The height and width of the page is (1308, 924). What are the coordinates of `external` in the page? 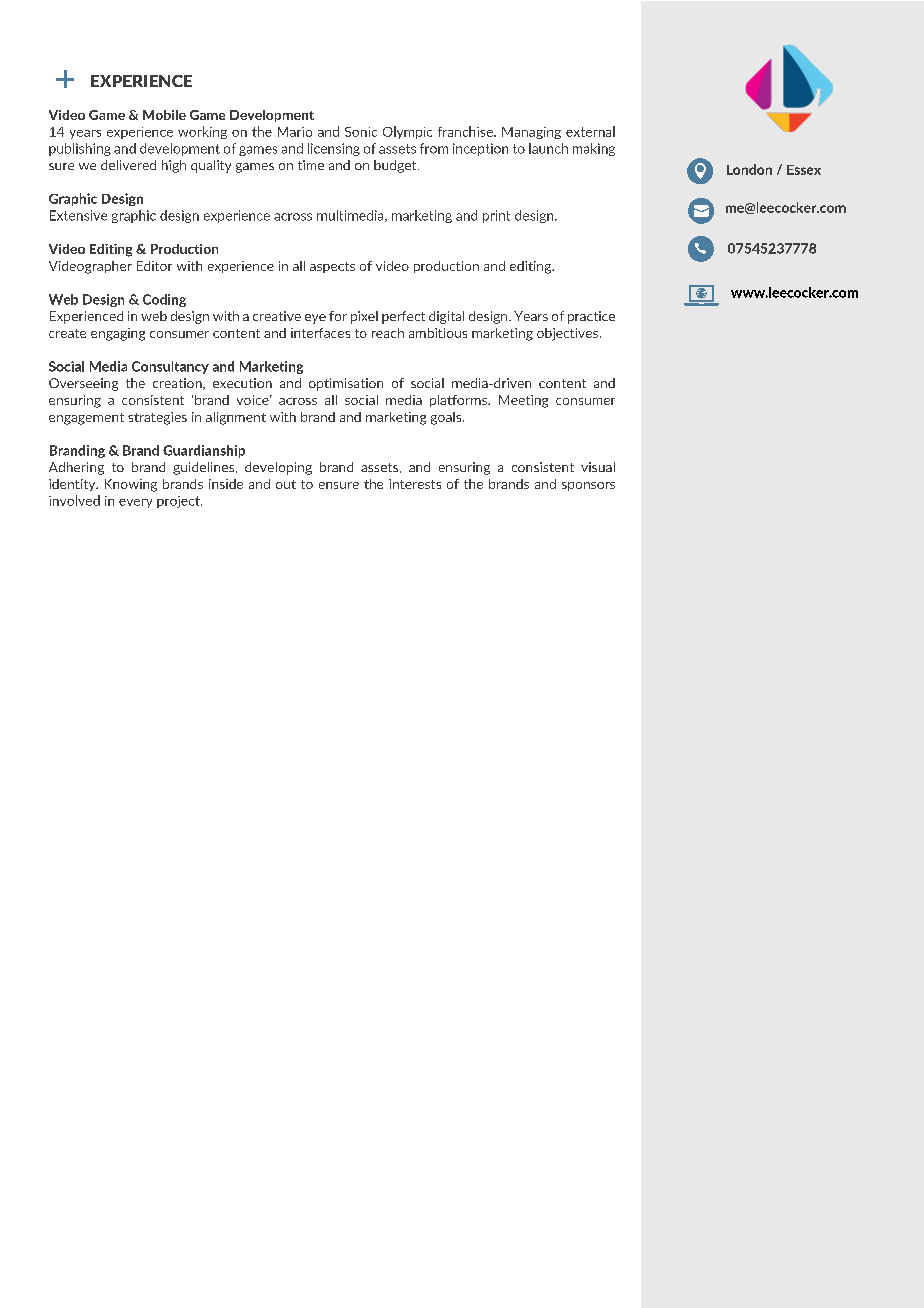 It's located at (590, 131).
